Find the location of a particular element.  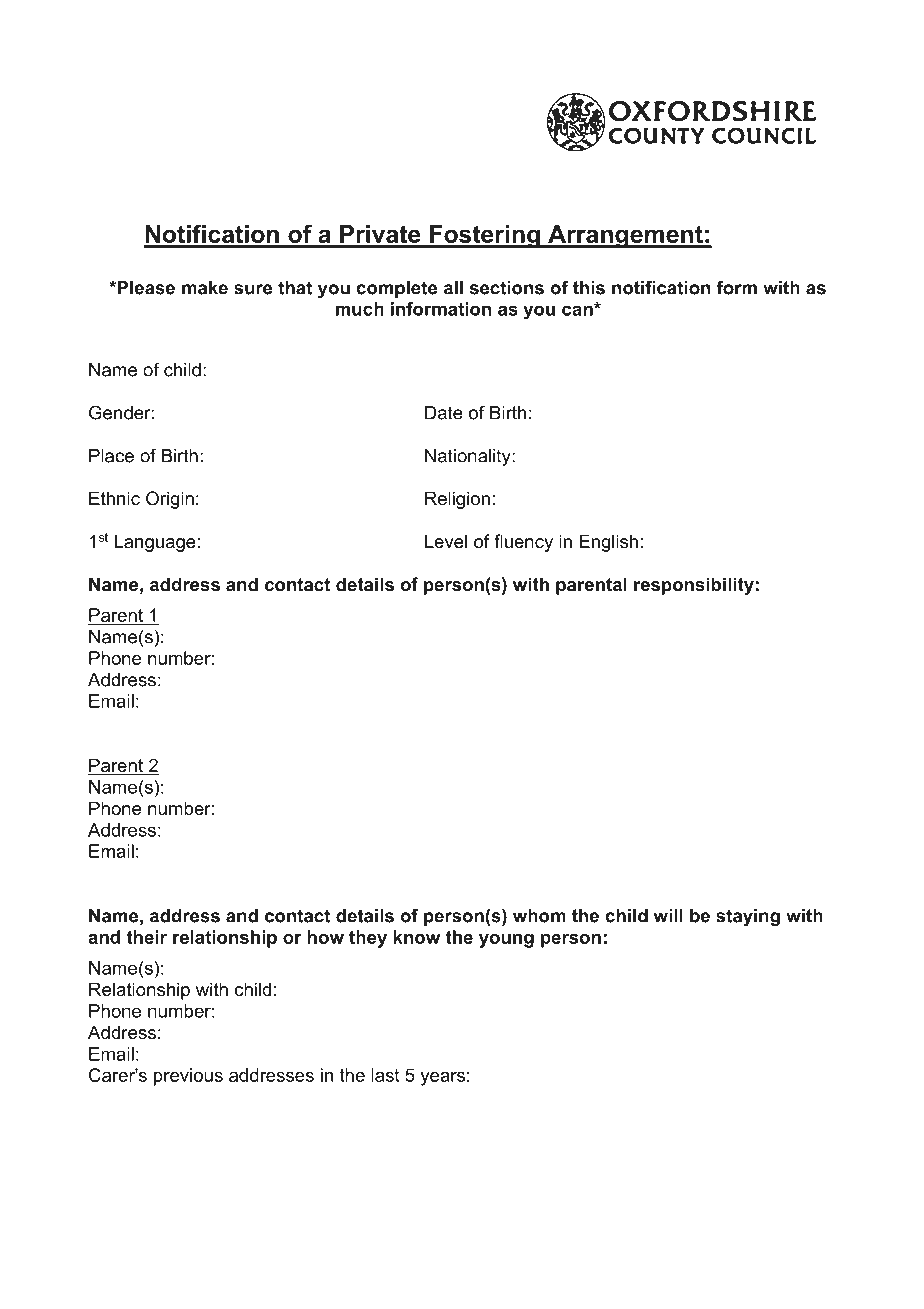

English is located at coordinates (608, 543).
